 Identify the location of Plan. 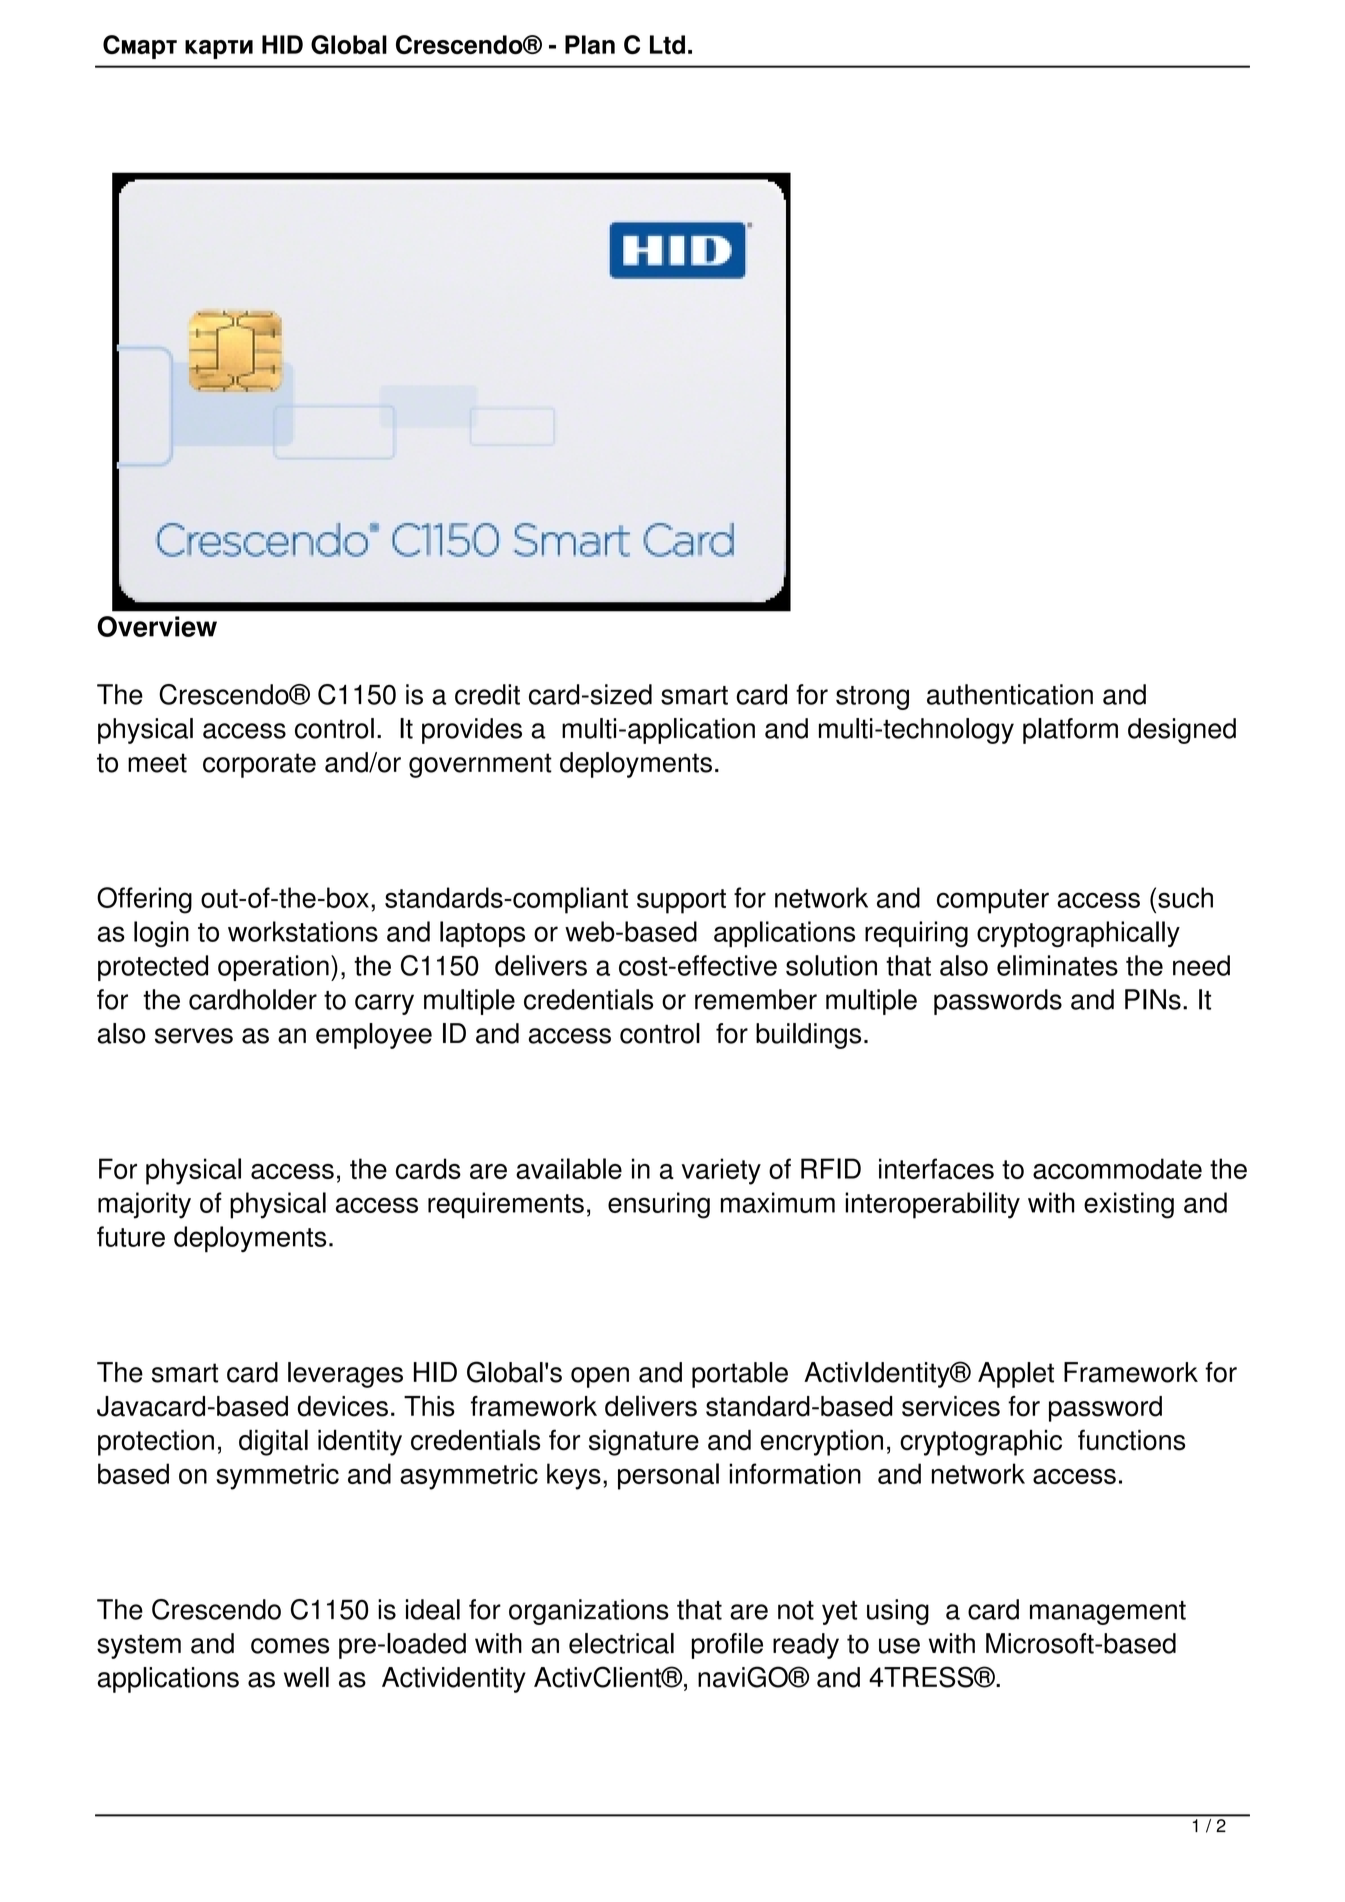
(590, 44).
